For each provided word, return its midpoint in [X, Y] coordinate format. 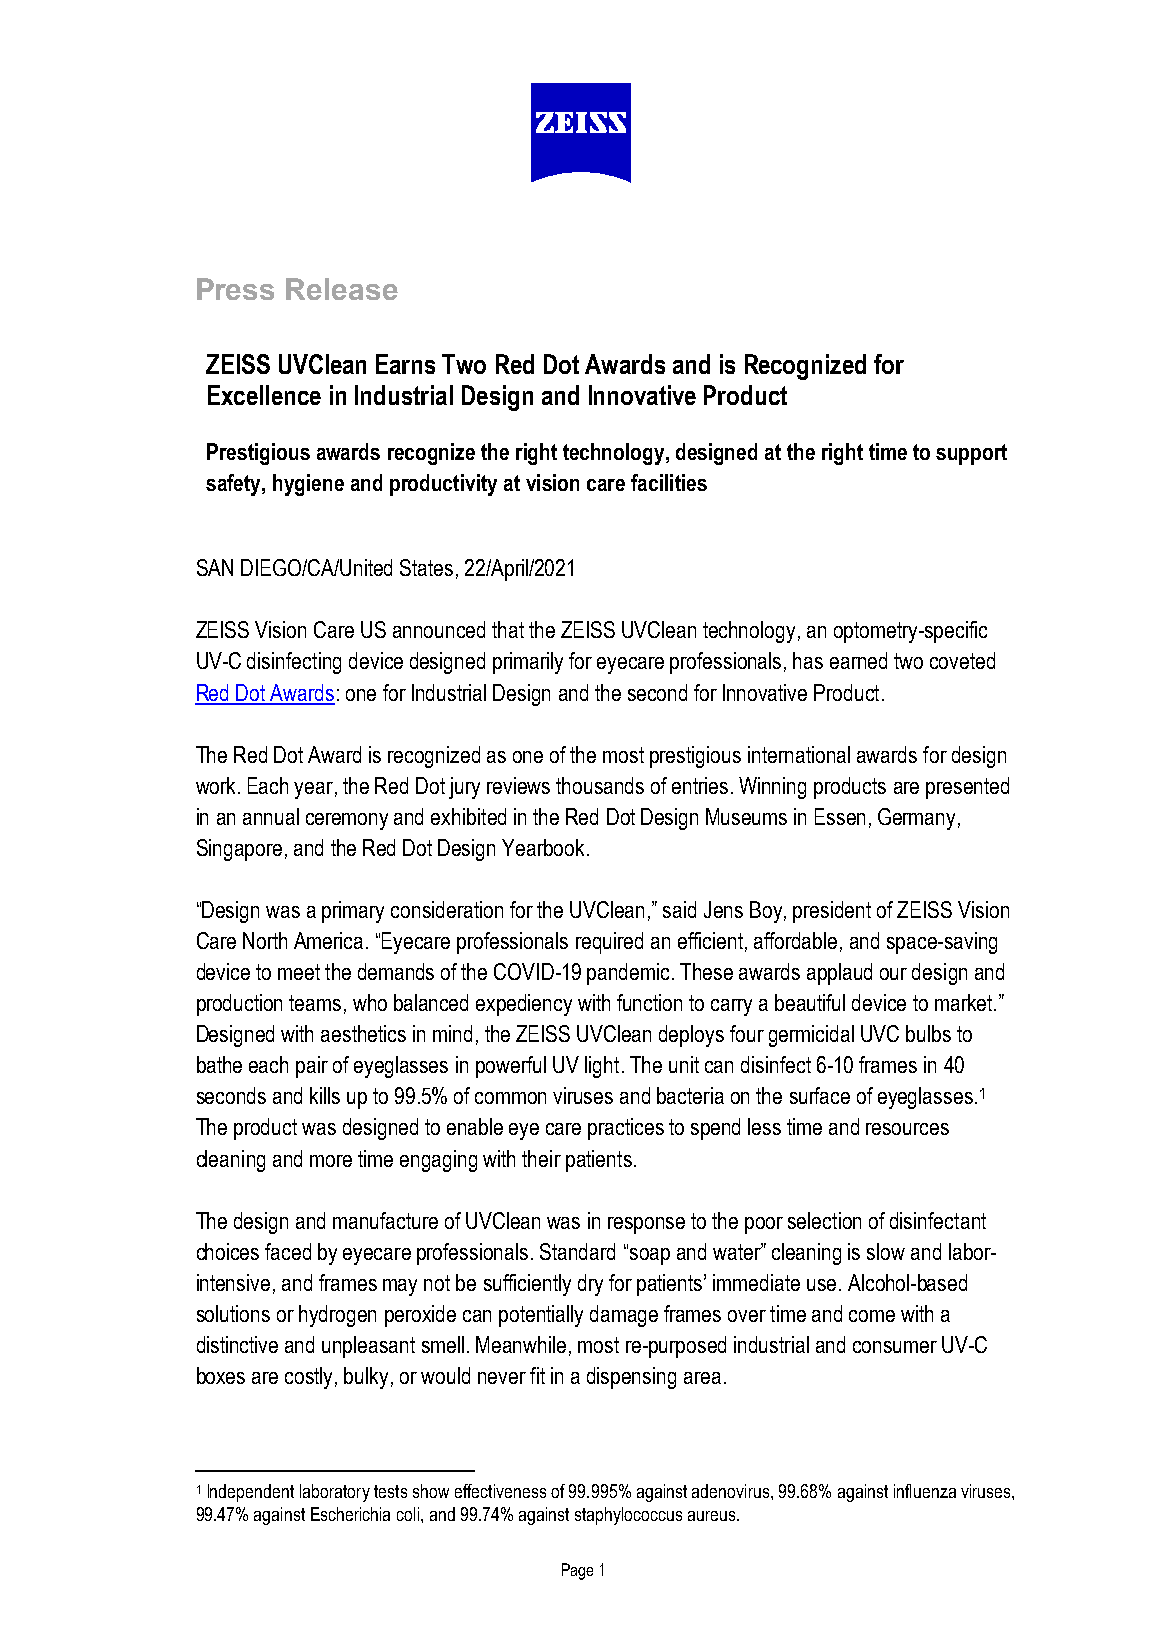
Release [342, 289]
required [609, 943]
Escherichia [350, 1514]
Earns [405, 364]
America [328, 940]
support [971, 454]
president [832, 912]
